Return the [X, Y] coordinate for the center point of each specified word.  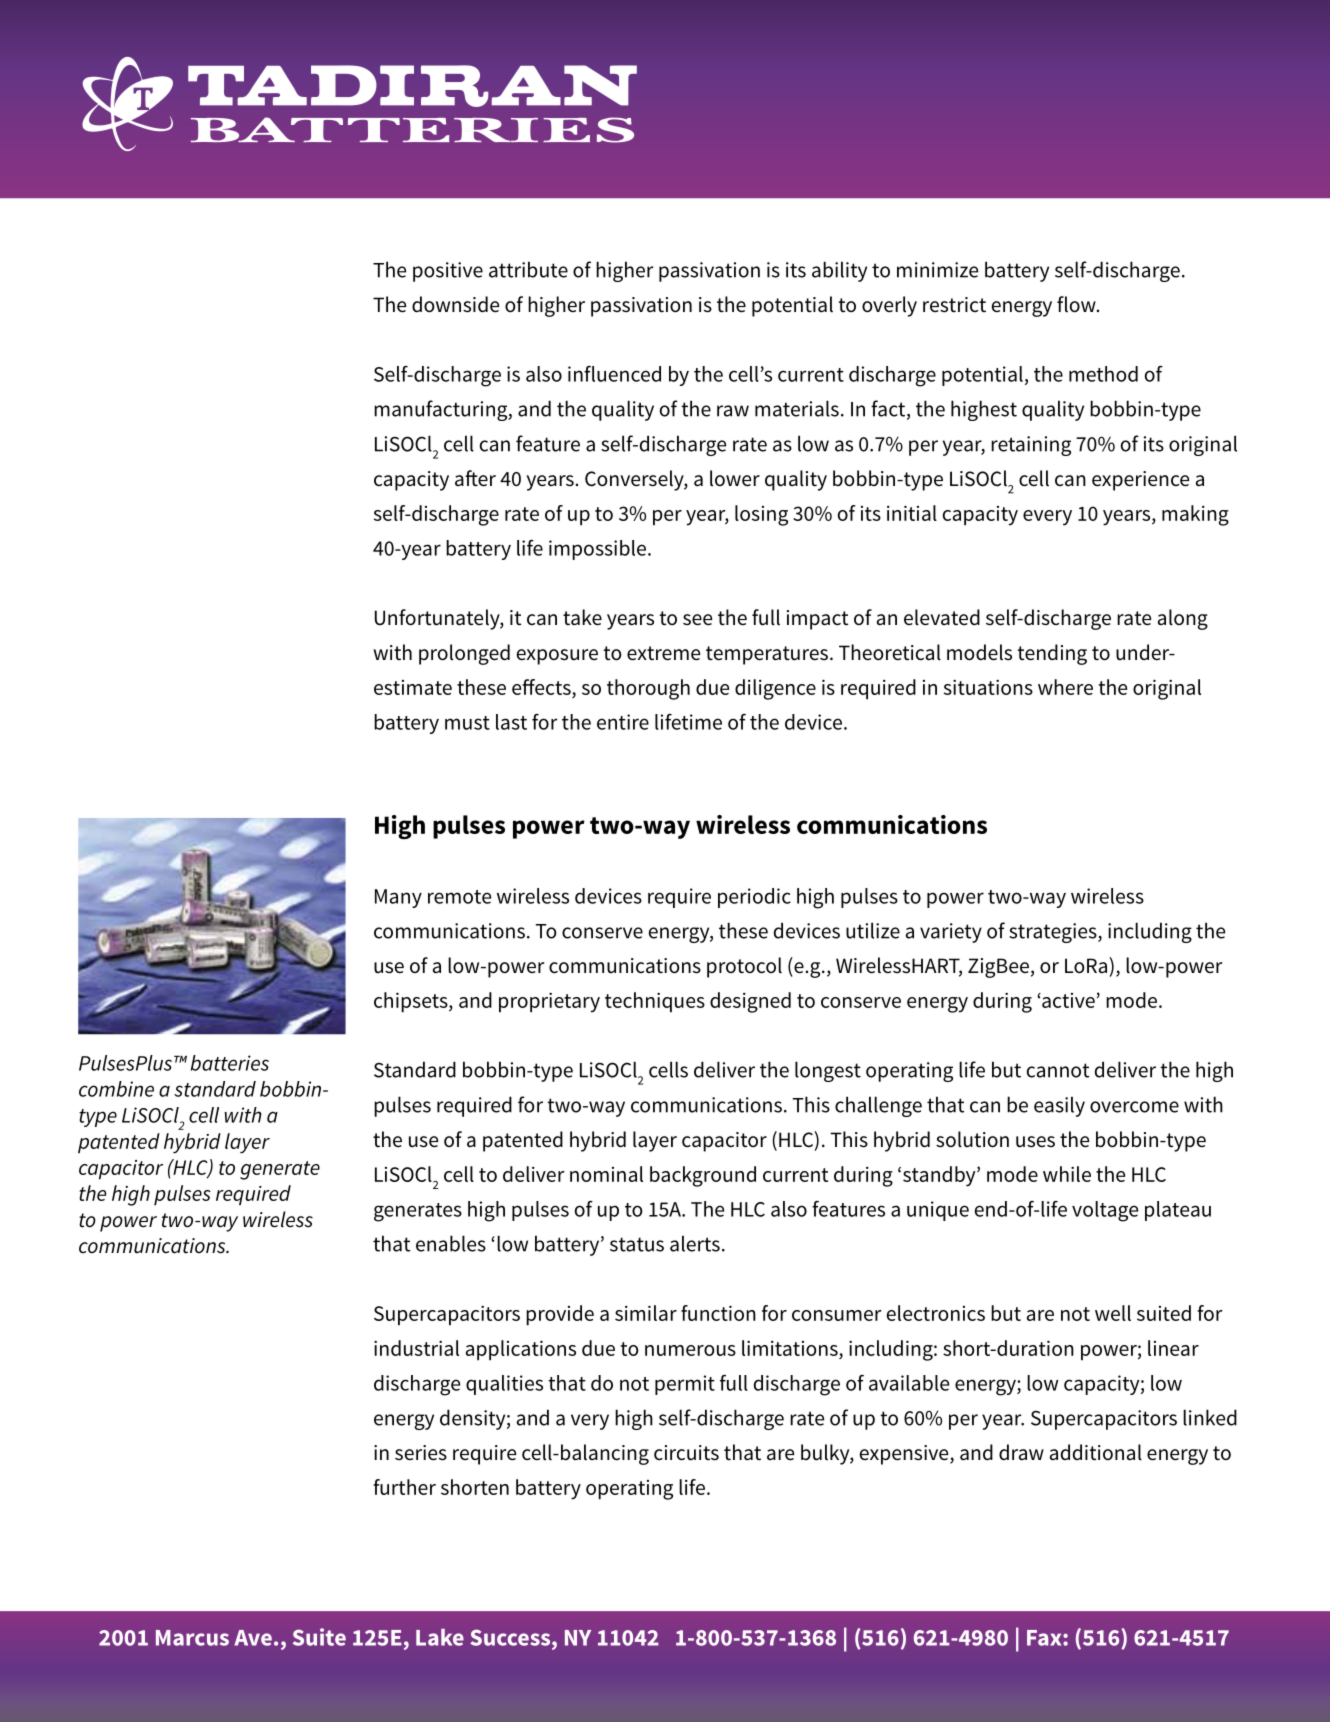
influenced [614, 374]
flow [1077, 304]
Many [398, 898]
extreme [663, 653]
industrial [416, 1348]
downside [455, 304]
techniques [655, 1002]
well [1113, 1313]
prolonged [464, 654]
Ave [253, 1638]
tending [1052, 654]
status [637, 1244]
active [1067, 1000]
